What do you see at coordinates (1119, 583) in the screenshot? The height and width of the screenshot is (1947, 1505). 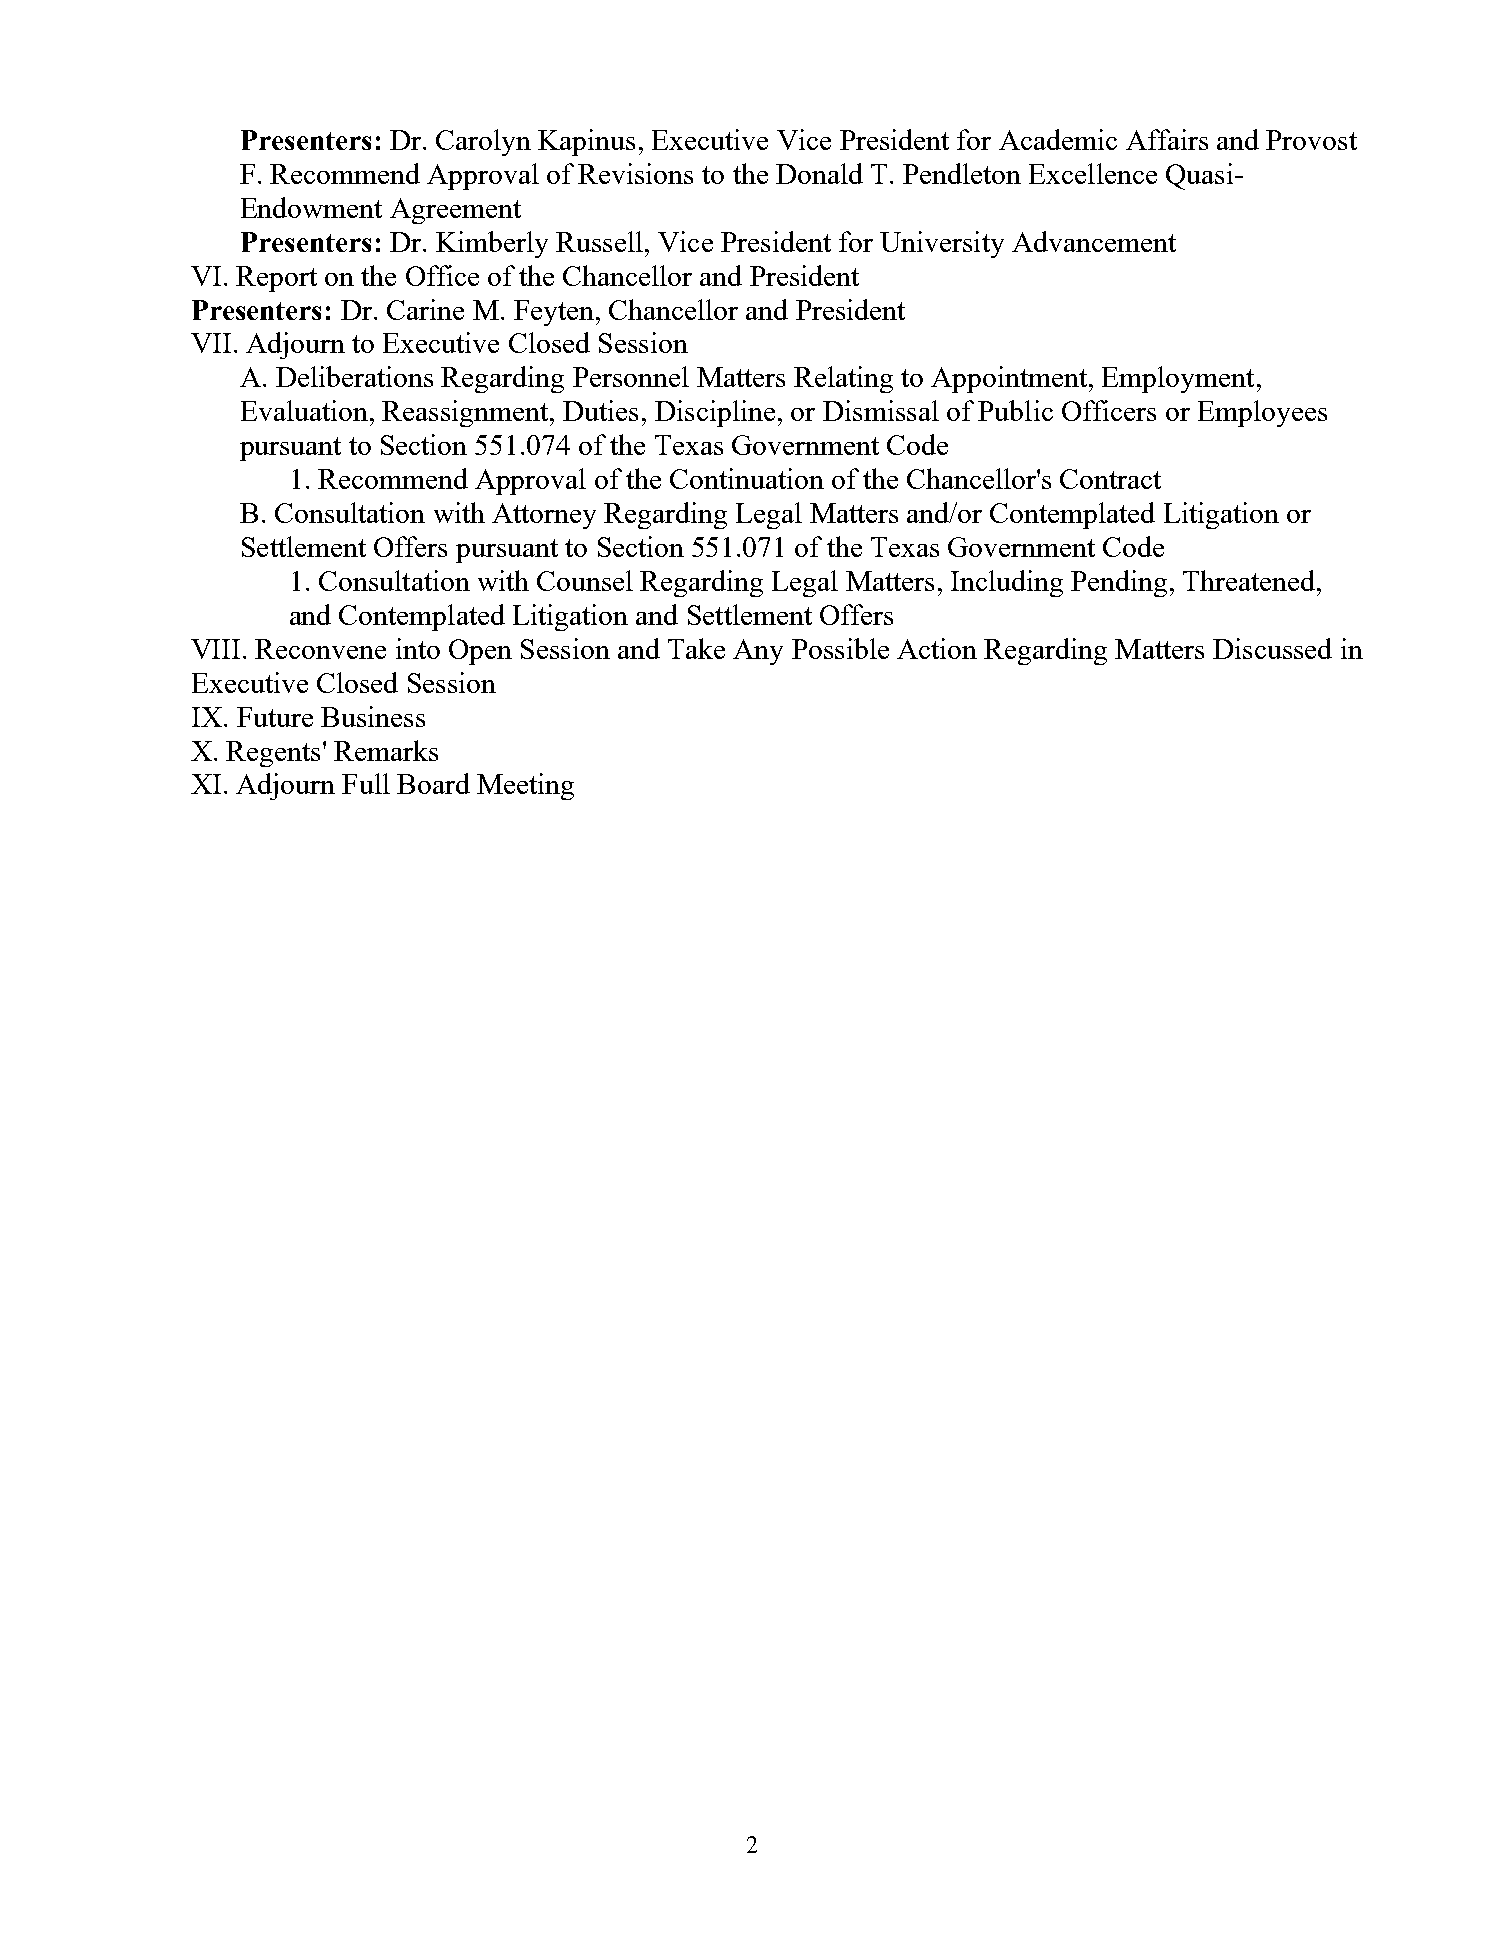 I see `Pending` at bounding box center [1119, 583].
